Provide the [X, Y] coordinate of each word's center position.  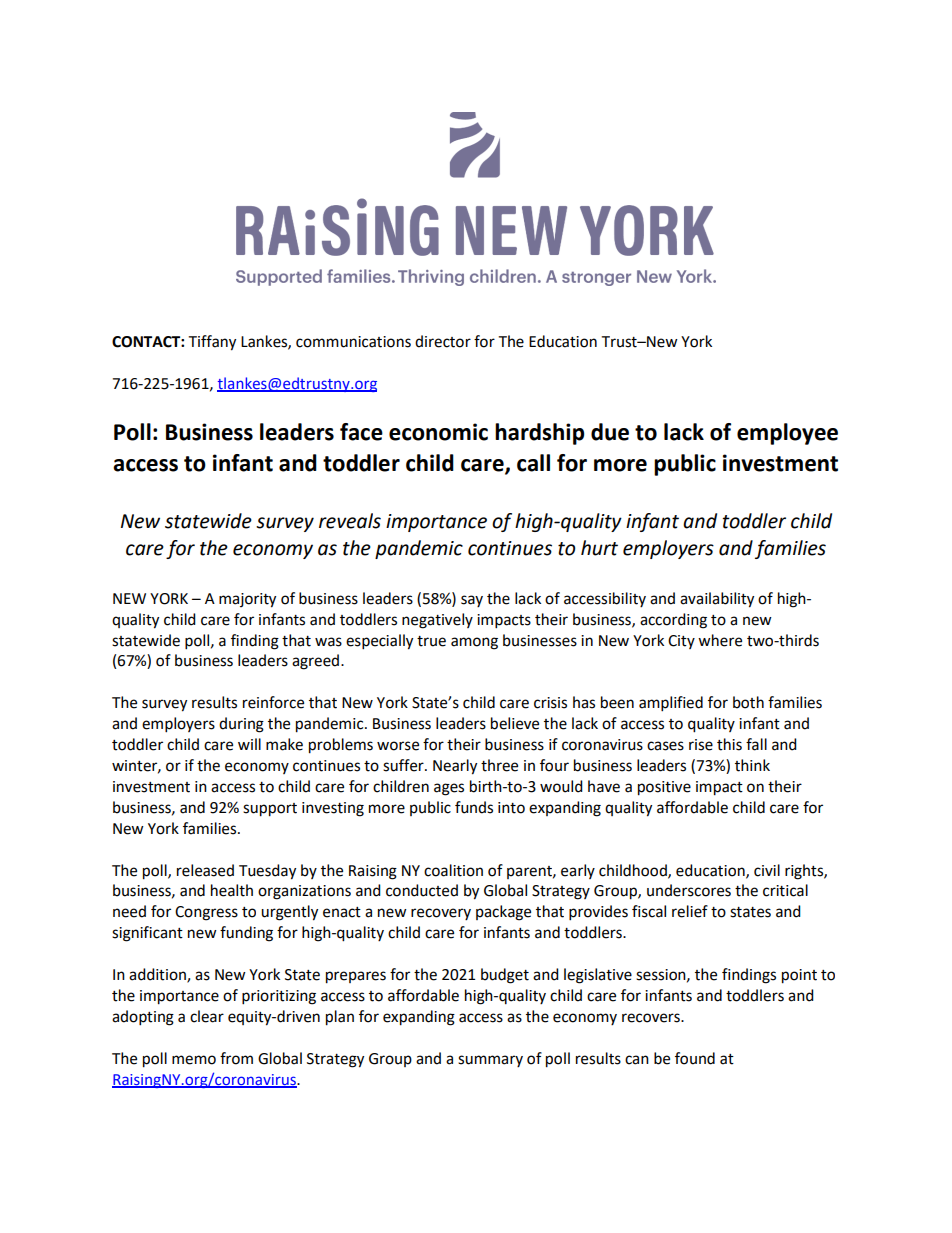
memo [194, 1060]
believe [515, 723]
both [748, 702]
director [443, 341]
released [205, 870]
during [241, 725]
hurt [599, 548]
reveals [350, 521]
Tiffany [212, 343]
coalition [453, 870]
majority [247, 600]
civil [767, 870]
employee [787, 434]
